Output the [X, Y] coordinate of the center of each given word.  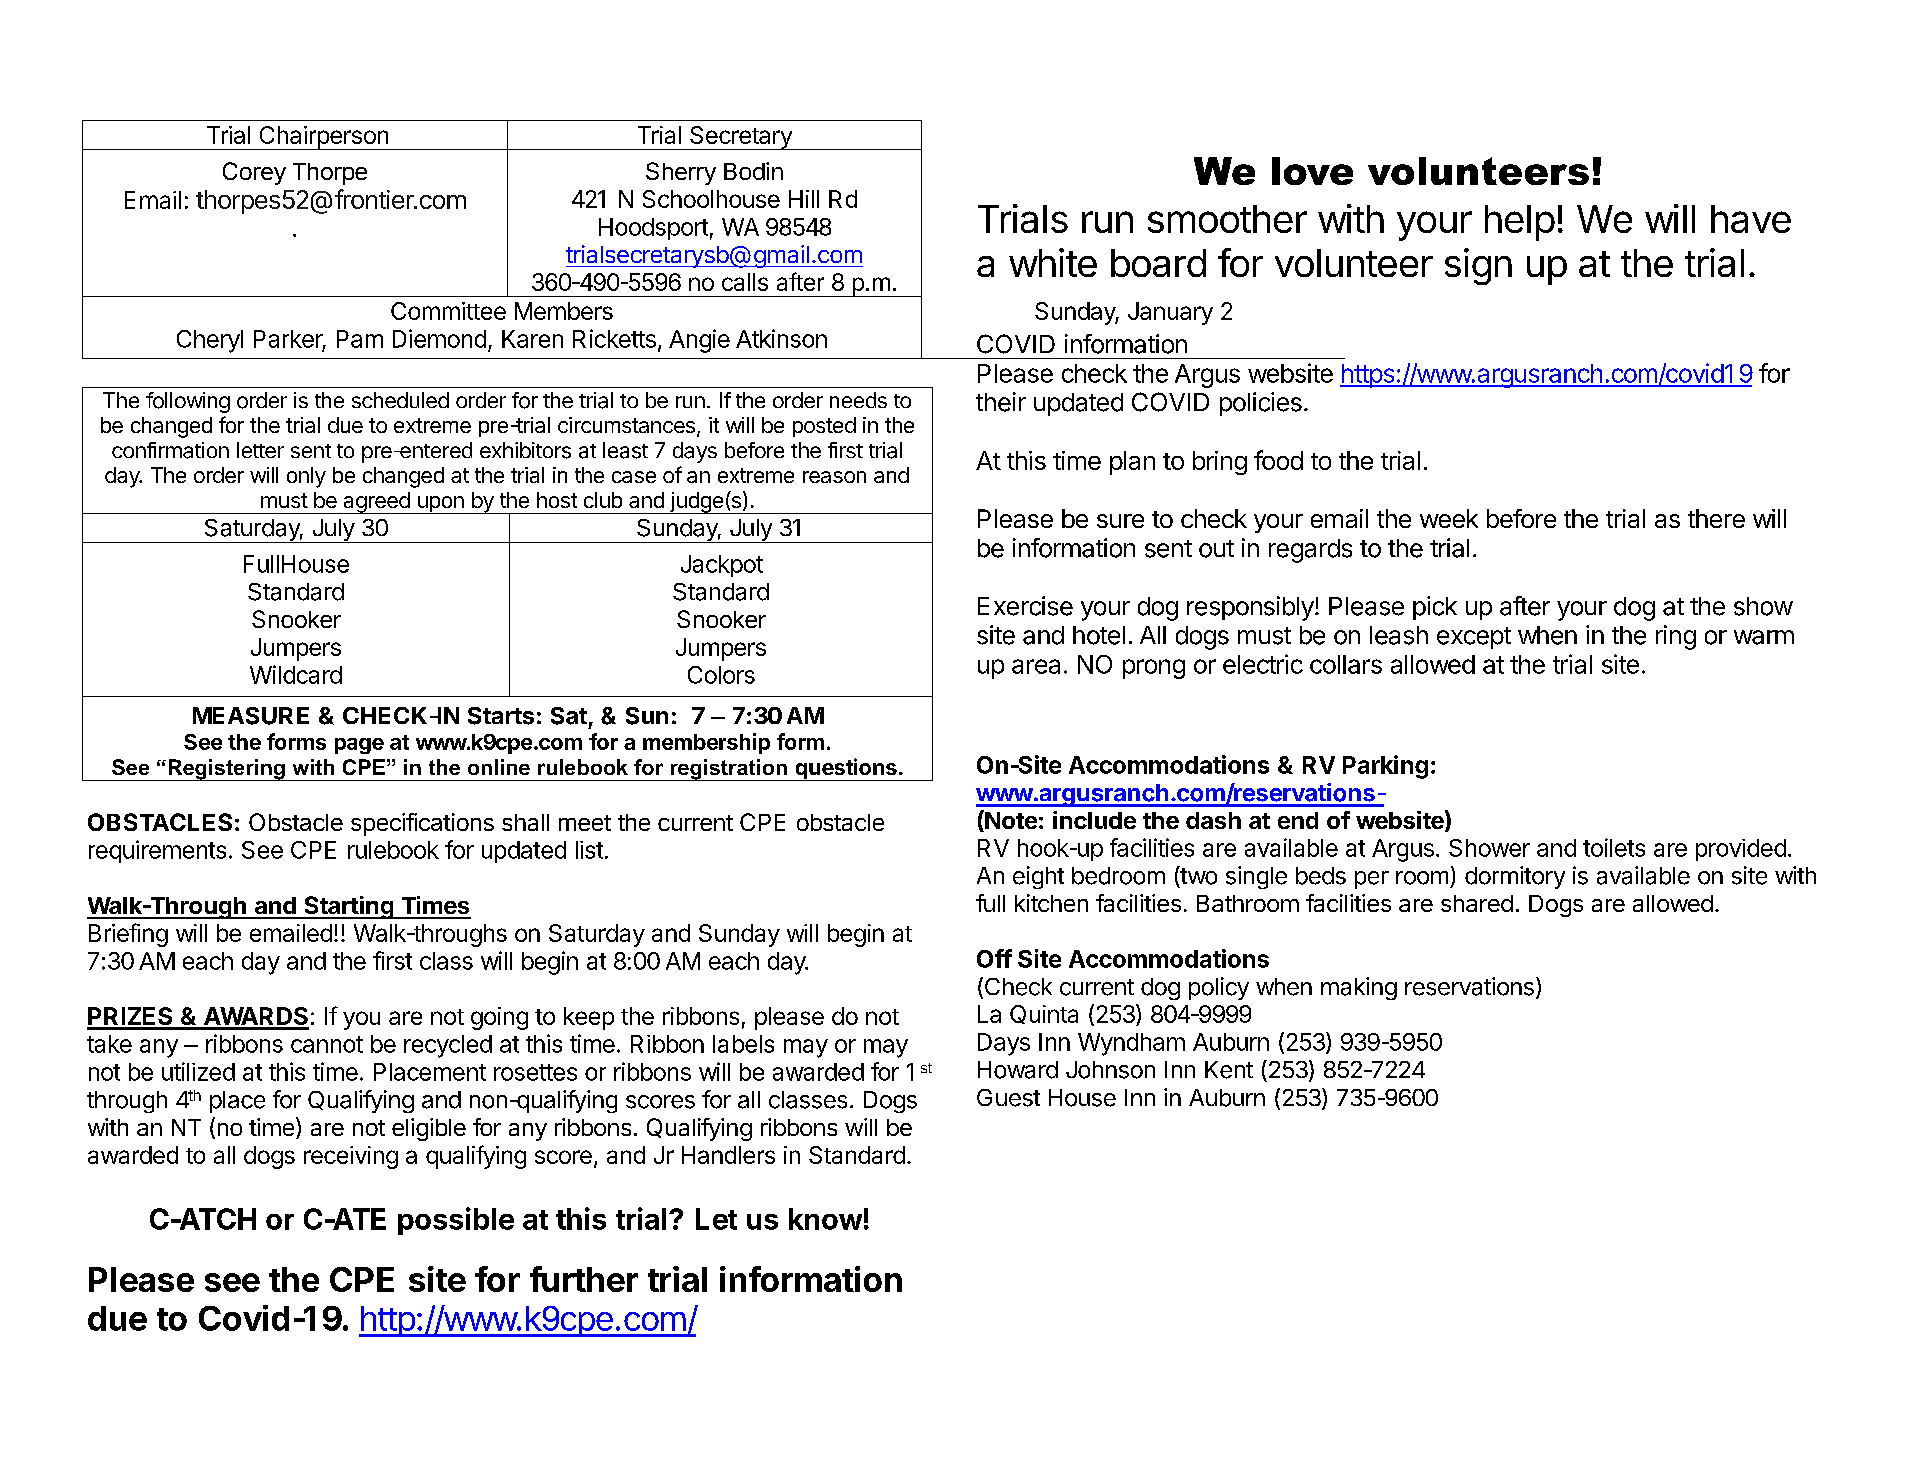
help [1520, 223]
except [1474, 638]
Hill [804, 199]
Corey [254, 173]
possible [456, 1221]
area [1036, 666]
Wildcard [296, 674]
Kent [1229, 1070]
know [825, 1219]
